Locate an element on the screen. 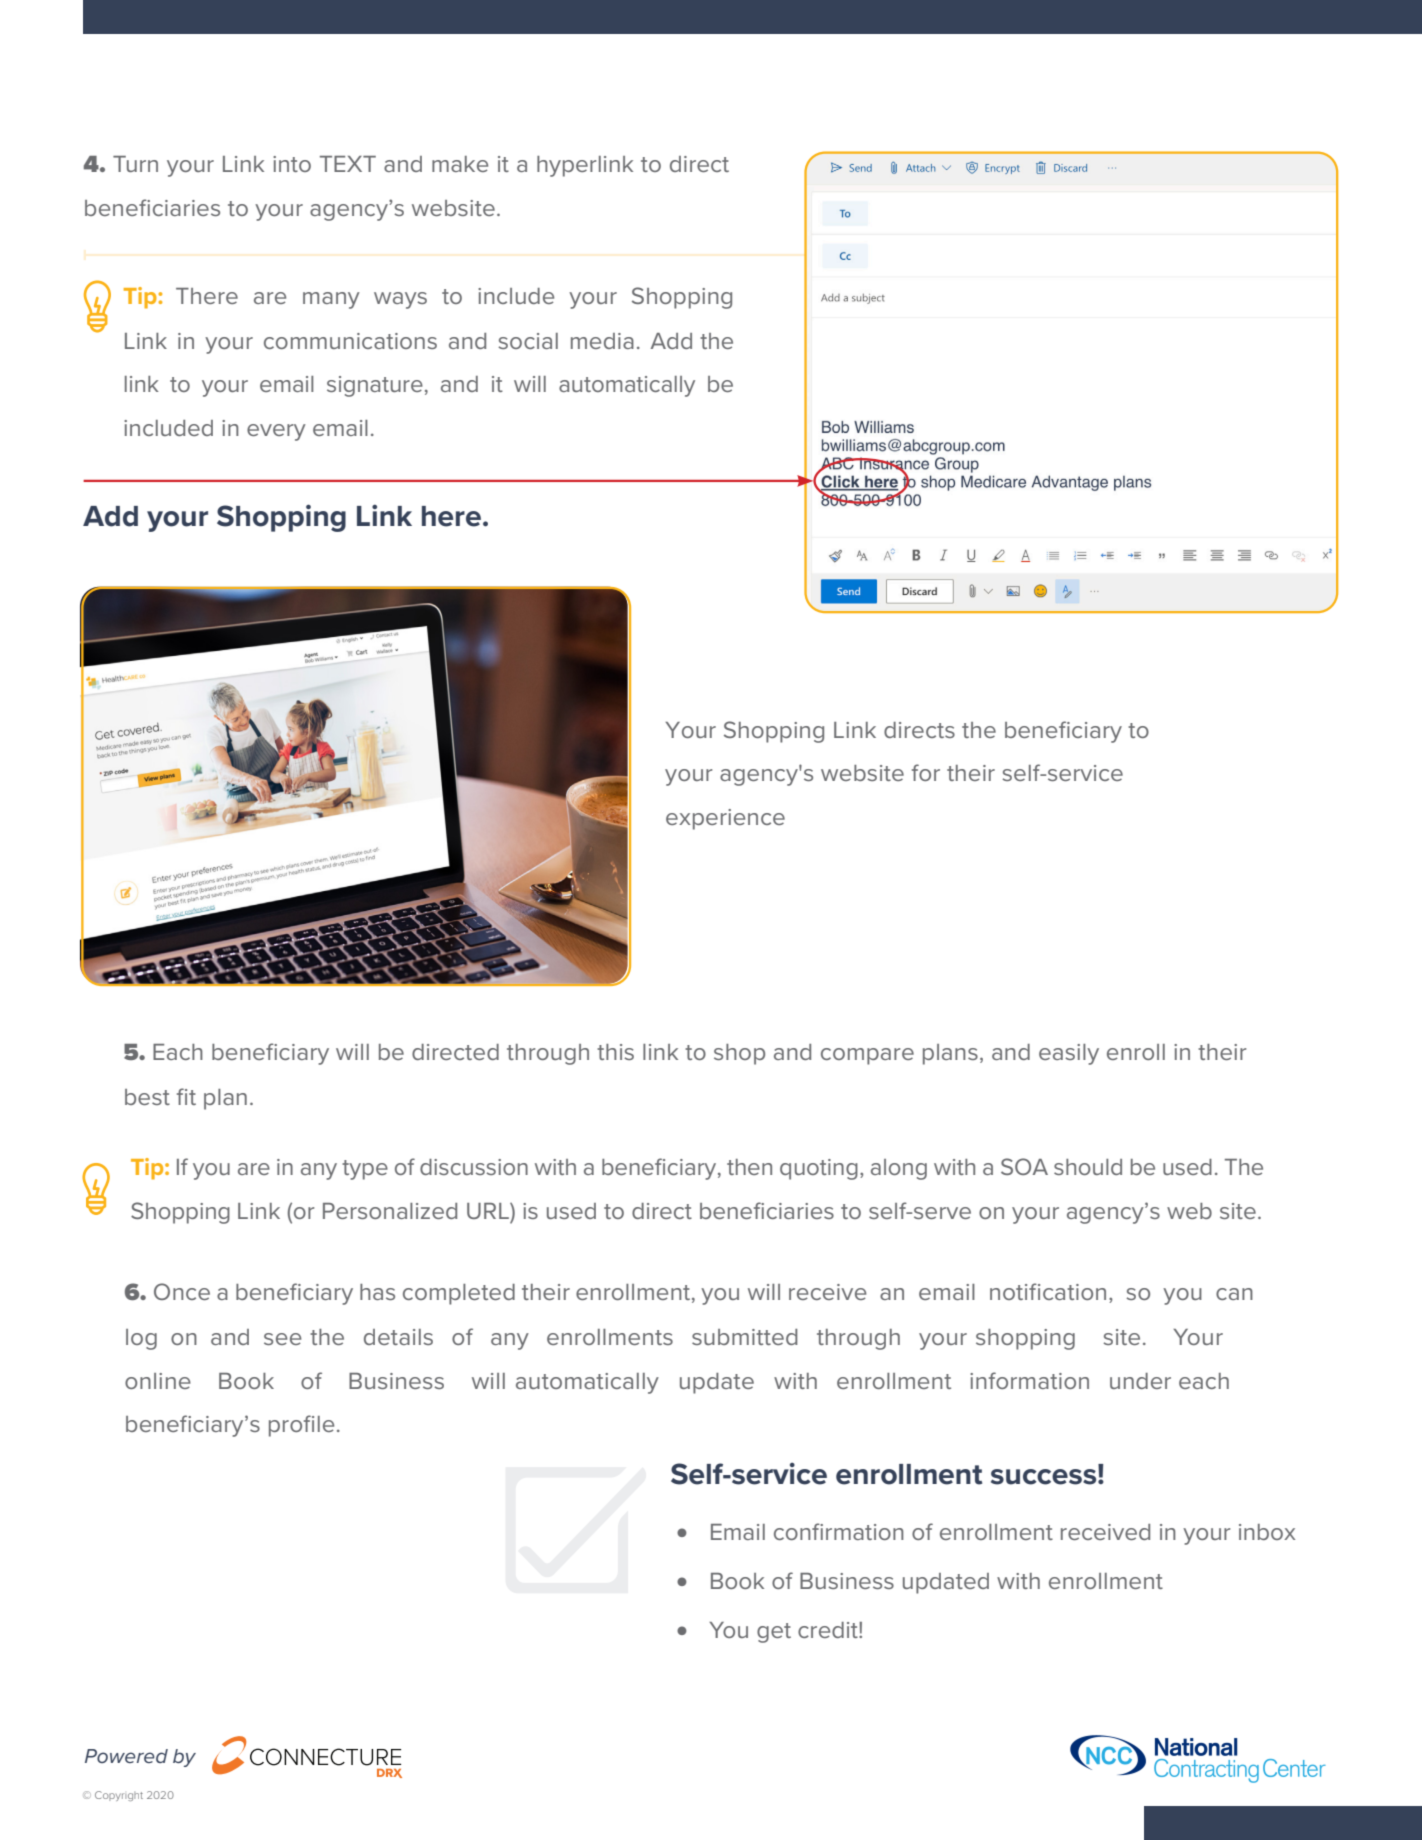  Powered is located at coordinates (126, 1756).
